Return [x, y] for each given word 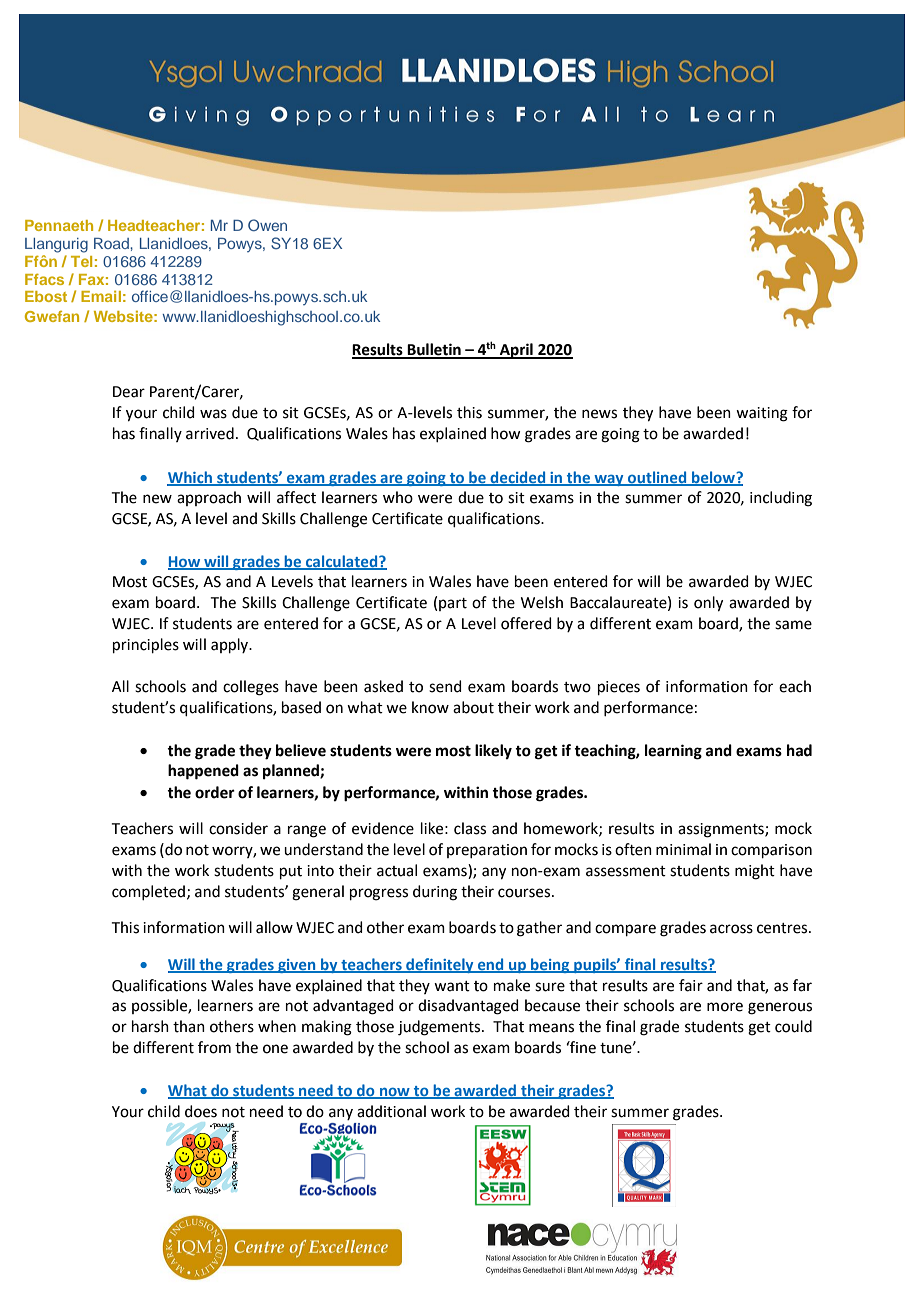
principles [146, 645]
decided [518, 478]
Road [112, 243]
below [713, 478]
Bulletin [434, 350]
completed [150, 892]
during [435, 893]
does [201, 1111]
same [793, 625]
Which [190, 478]
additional [391, 1111]
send [445, 686]
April [516, 351]
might [755, 872]
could [793, 1026]
